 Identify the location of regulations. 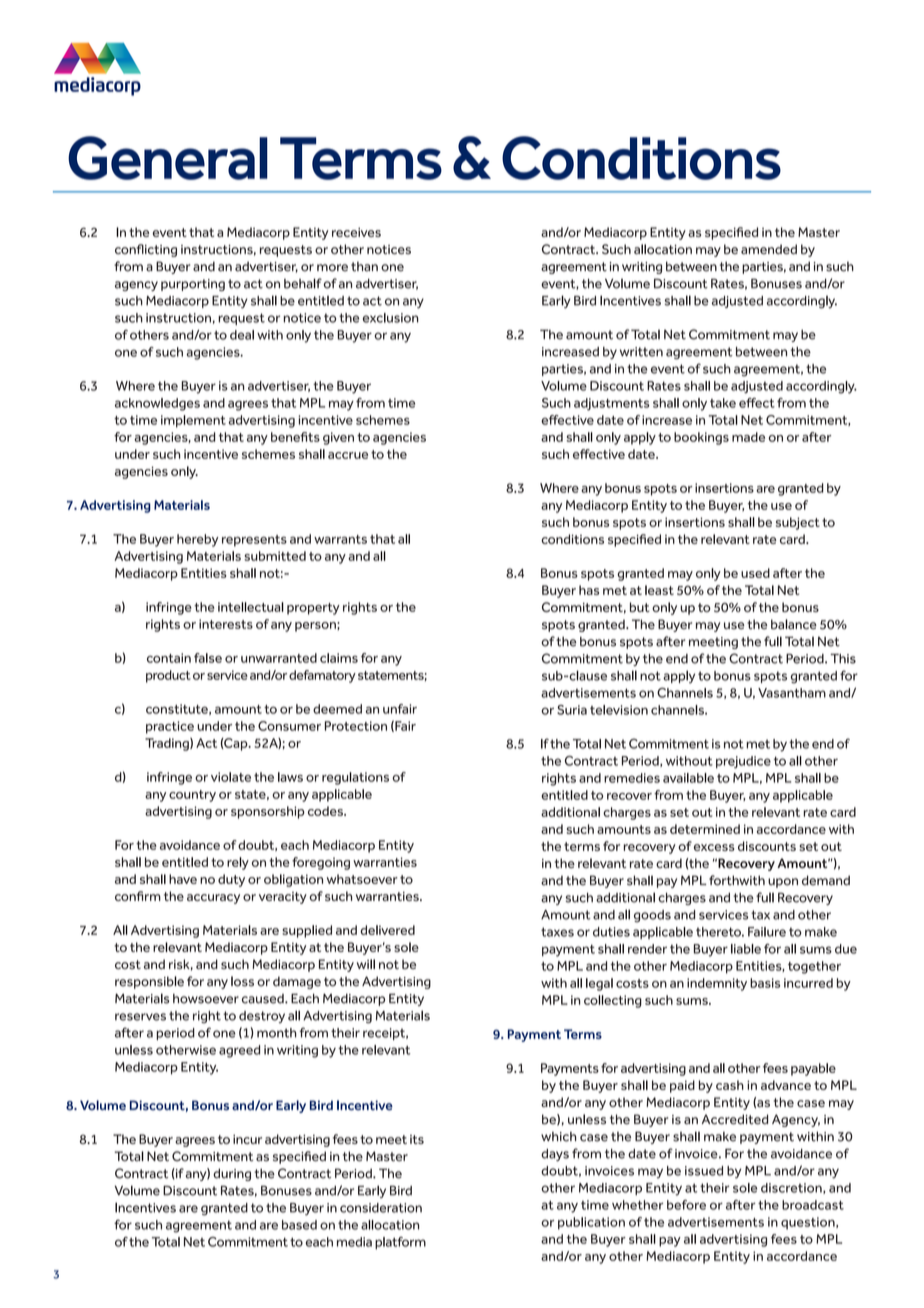
(355, 778).
